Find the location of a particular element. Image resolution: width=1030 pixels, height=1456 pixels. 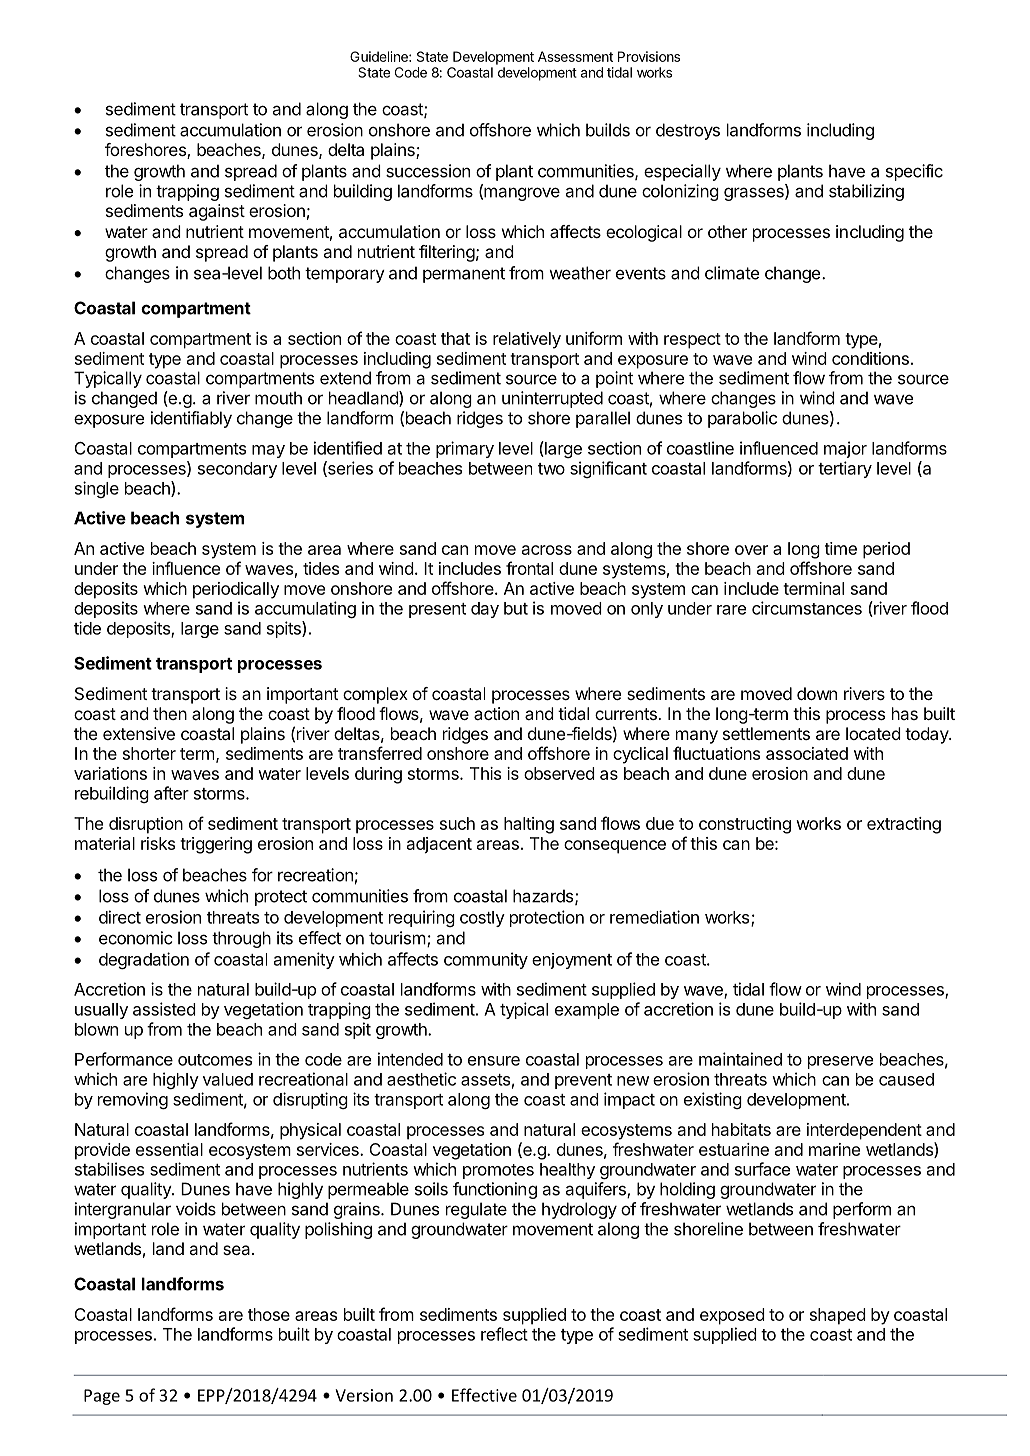

against is located at coordinates (217, 212).
